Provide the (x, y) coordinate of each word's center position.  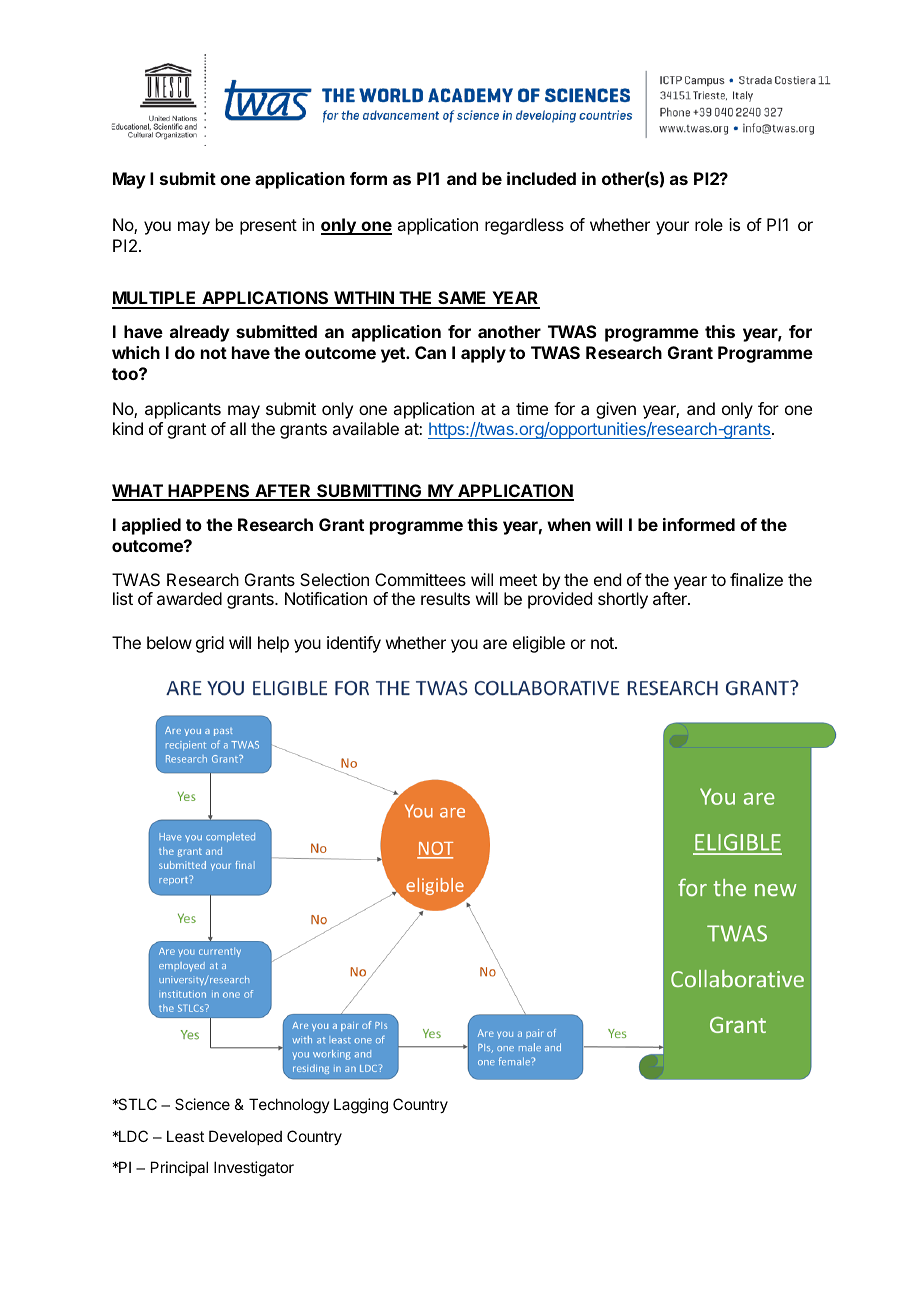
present (268, 227)
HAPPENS (209, 492)
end (607, 579)
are (495, 644)
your (672, 228)
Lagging (361, 1106)
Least (185, 1136)
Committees (420, 579)
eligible (539, 644)
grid (210, 644)
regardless (524, 226)
